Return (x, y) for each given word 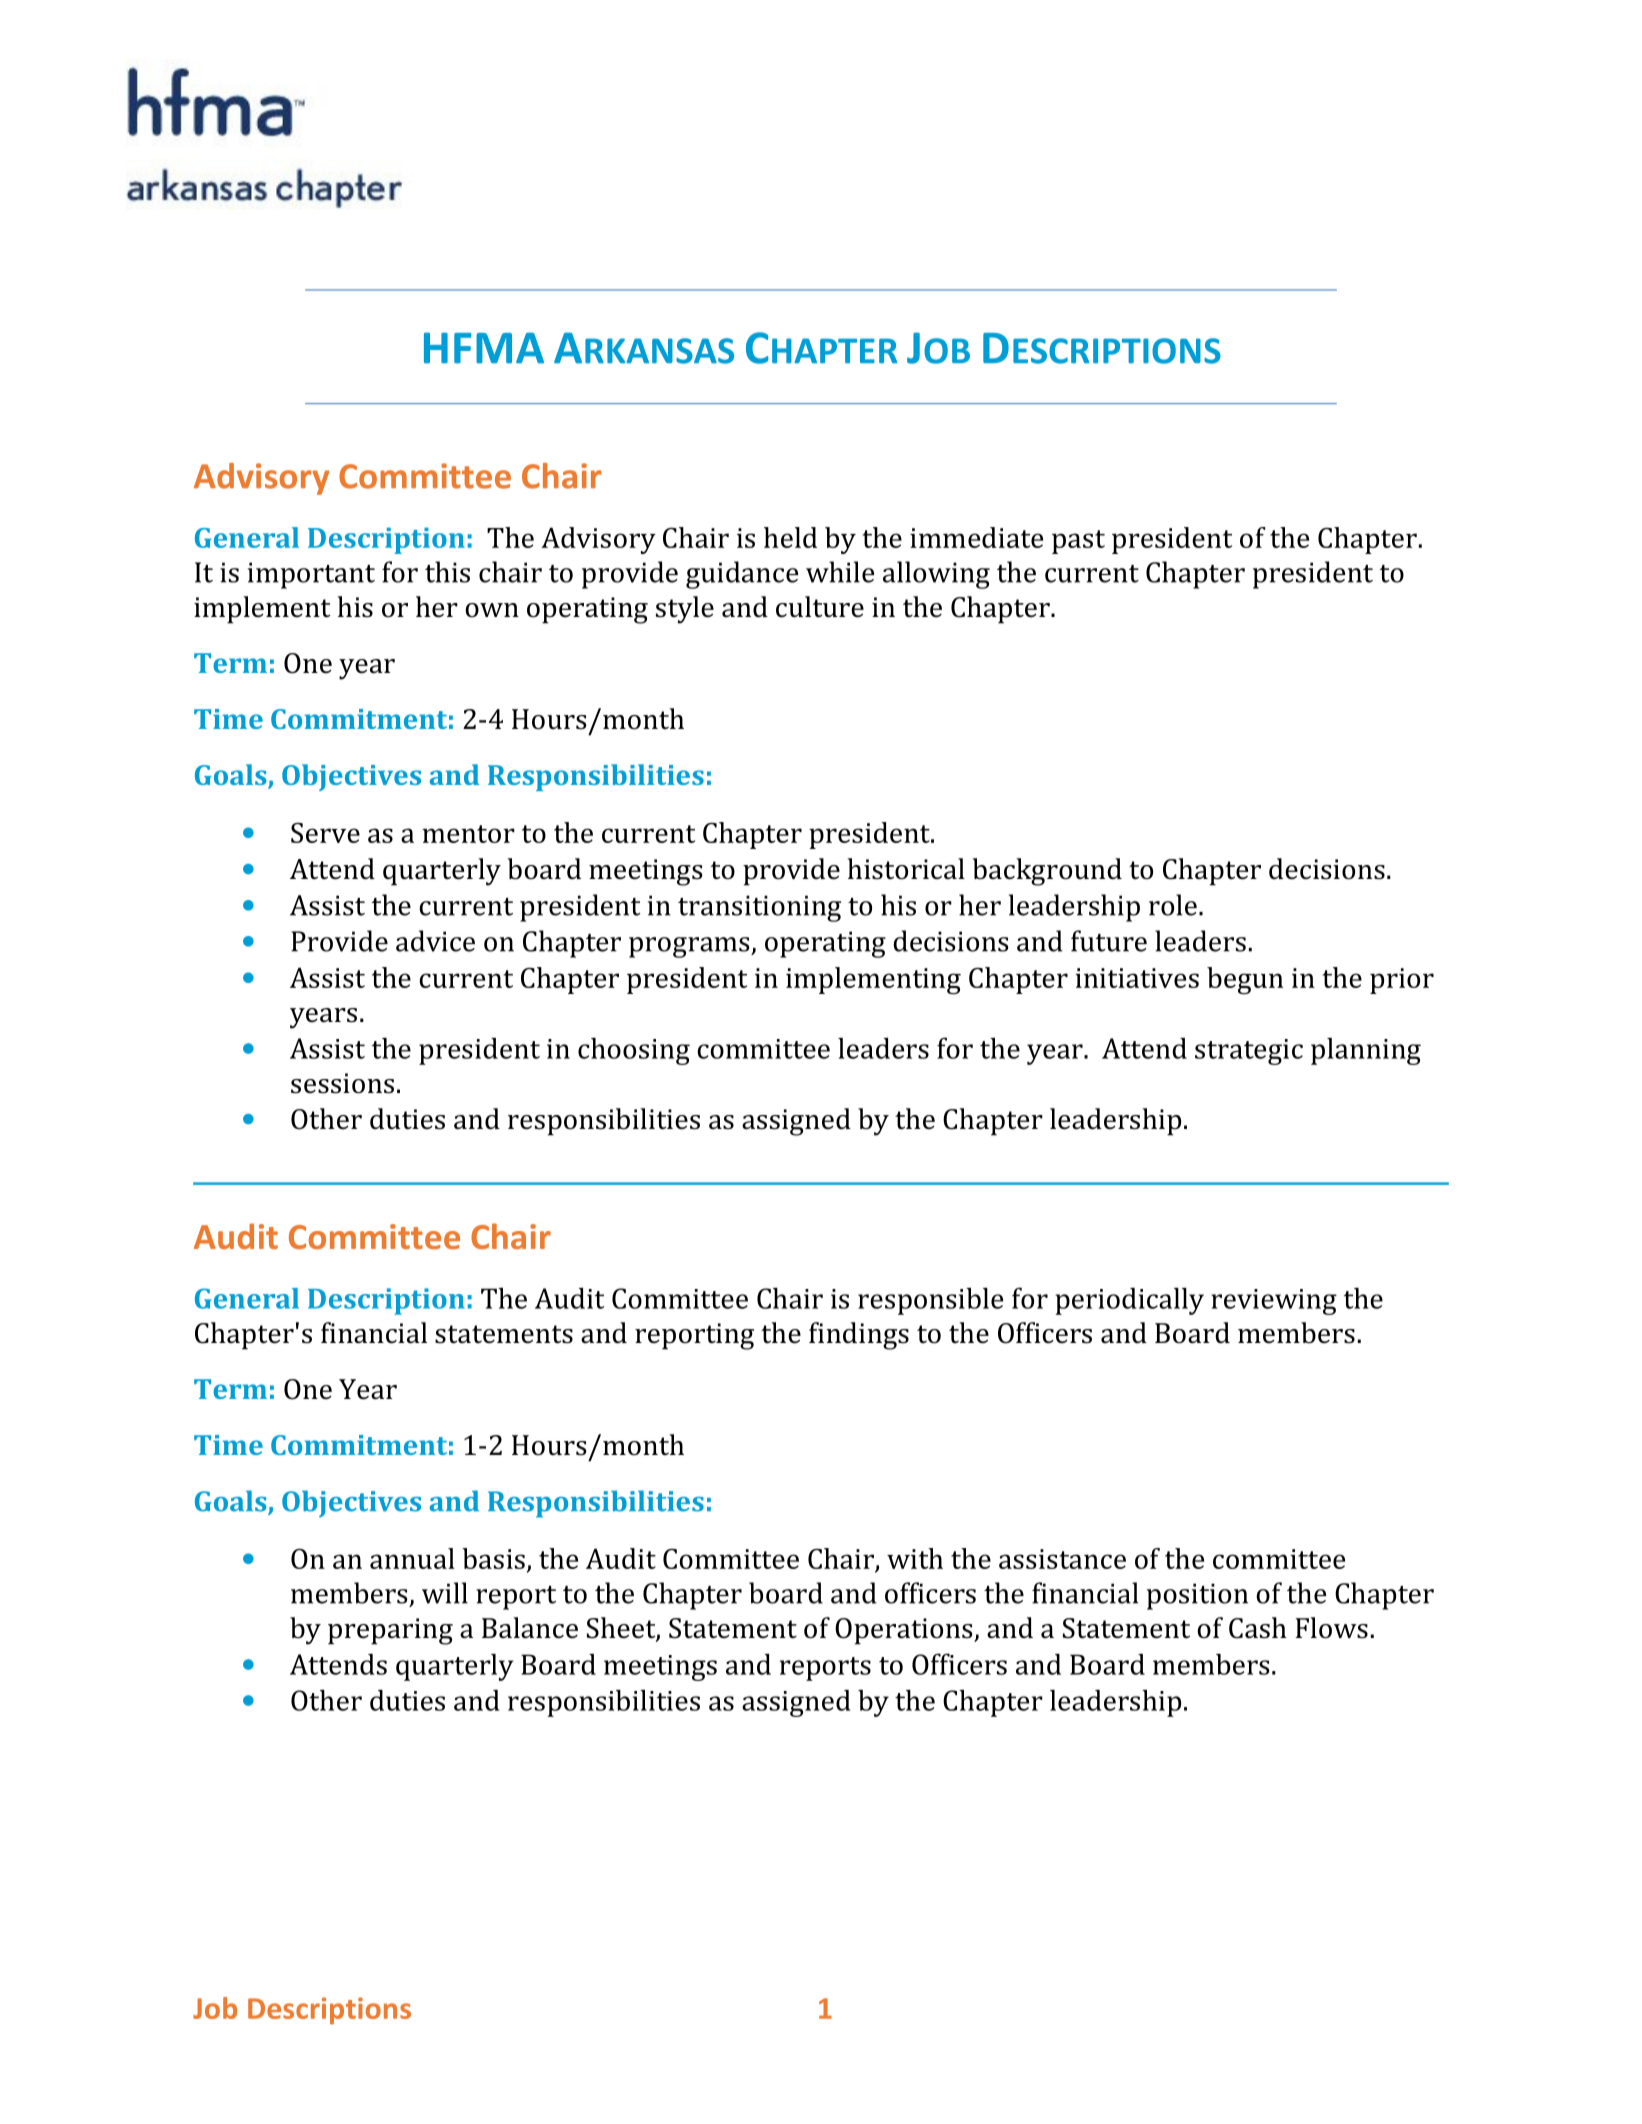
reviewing (1274, 1302)
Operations (905, 1631)
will (445, 1593)
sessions (342, 1083)
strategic (1249, 1052)
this (447, 572)
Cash (1258, 1628)
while (840, 572)
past (1078, 542)
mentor (468, 834)
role (1173, 905)
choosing (634, 1051)
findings (859, 1336)
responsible (930, 1301)
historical (906, 869)
